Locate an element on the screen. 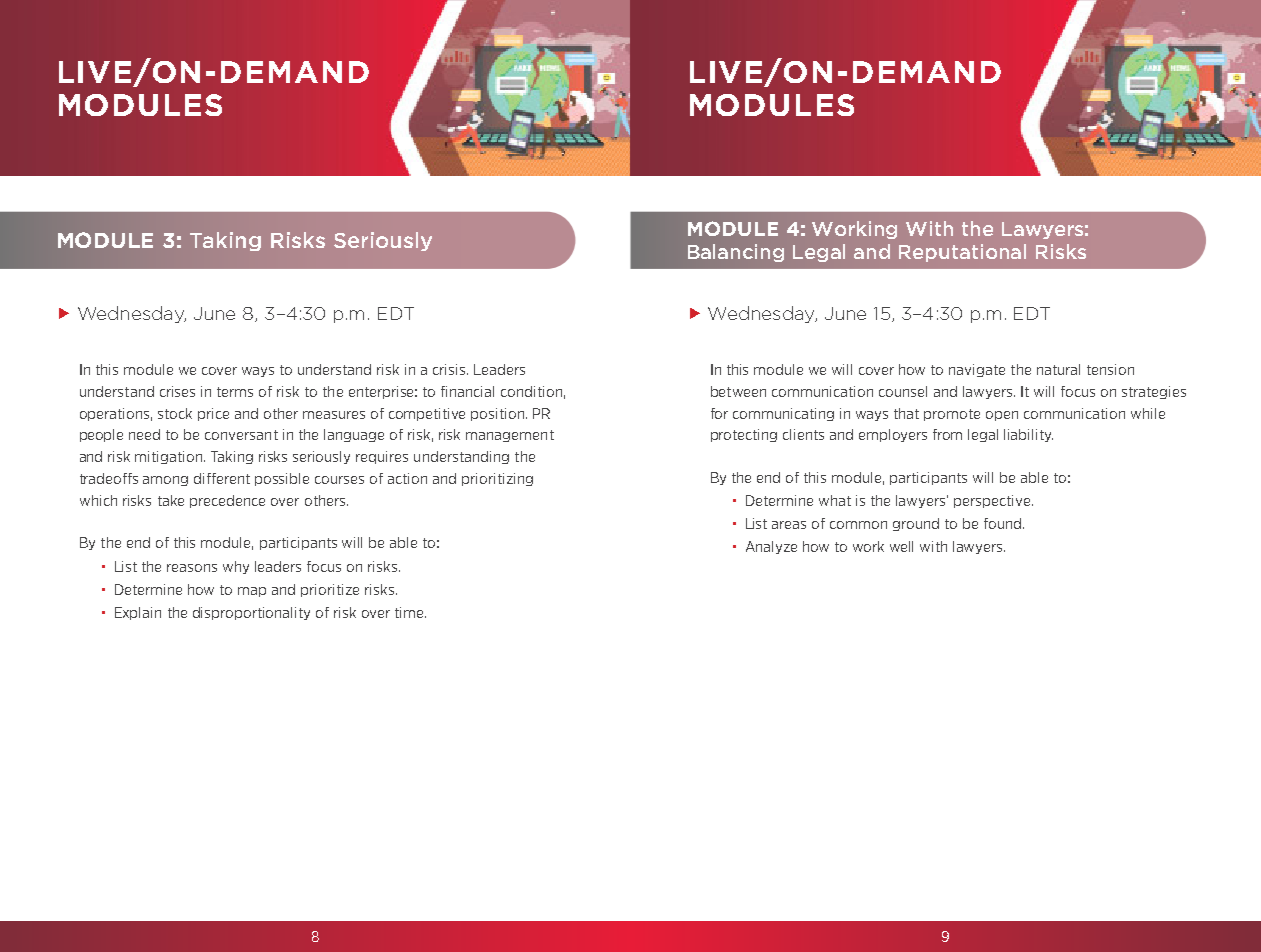 The height and width of the screenshot is (952, 1261). Reputational is located at coordinates (962, 253).
